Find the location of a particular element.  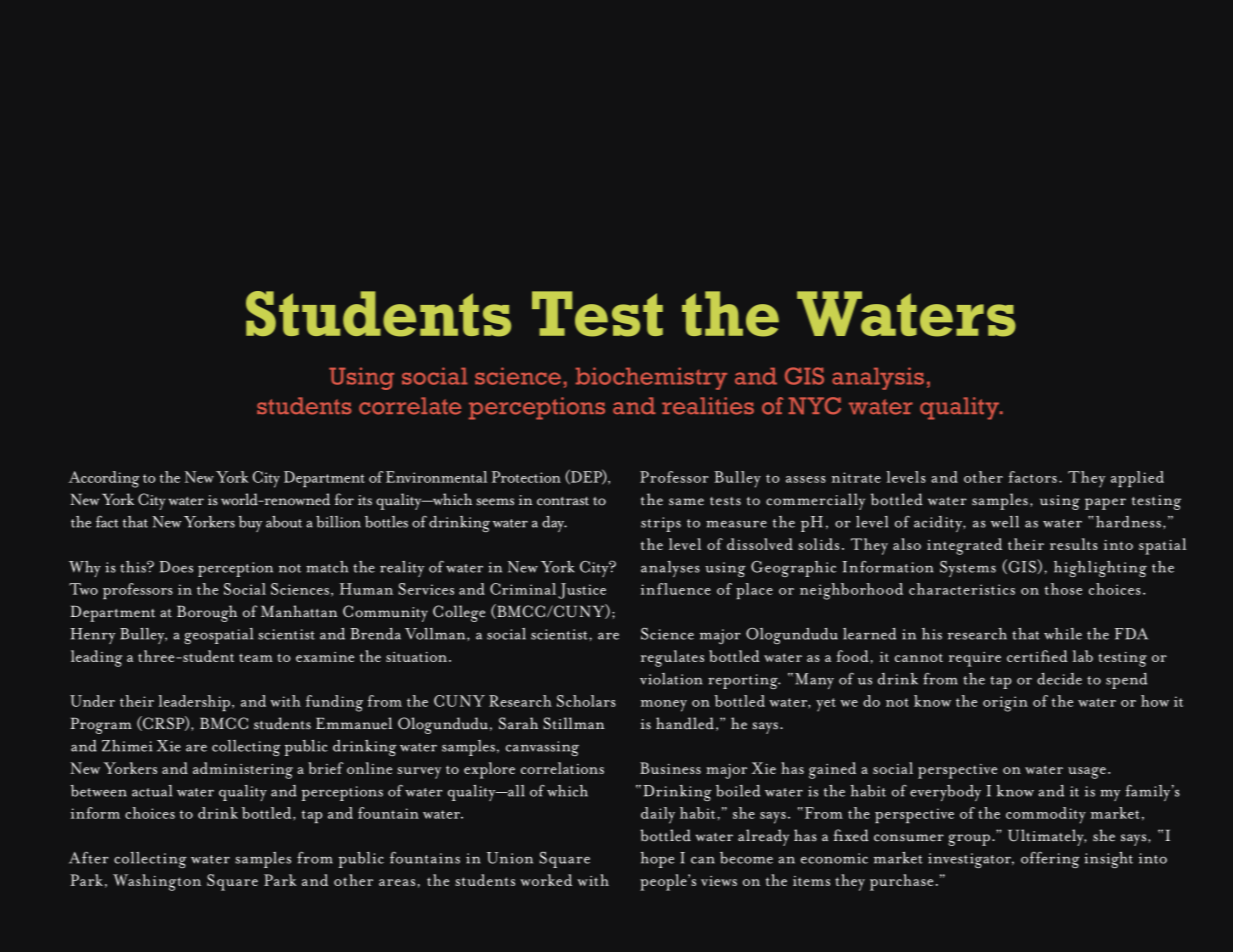

strips is located at coordinates (661, 524).
